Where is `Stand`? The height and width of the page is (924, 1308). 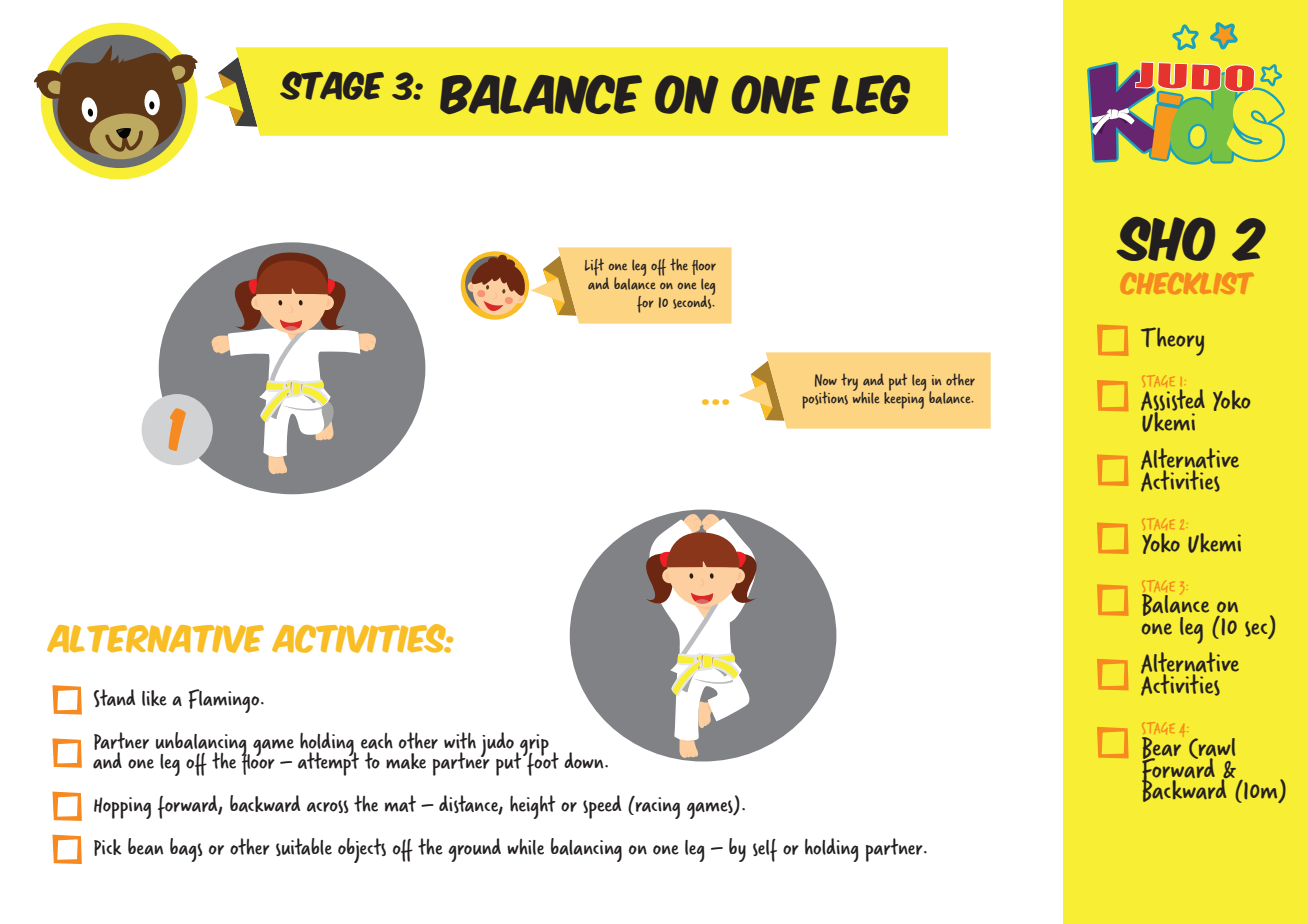
Stand is located at coordinates (114, 698).
